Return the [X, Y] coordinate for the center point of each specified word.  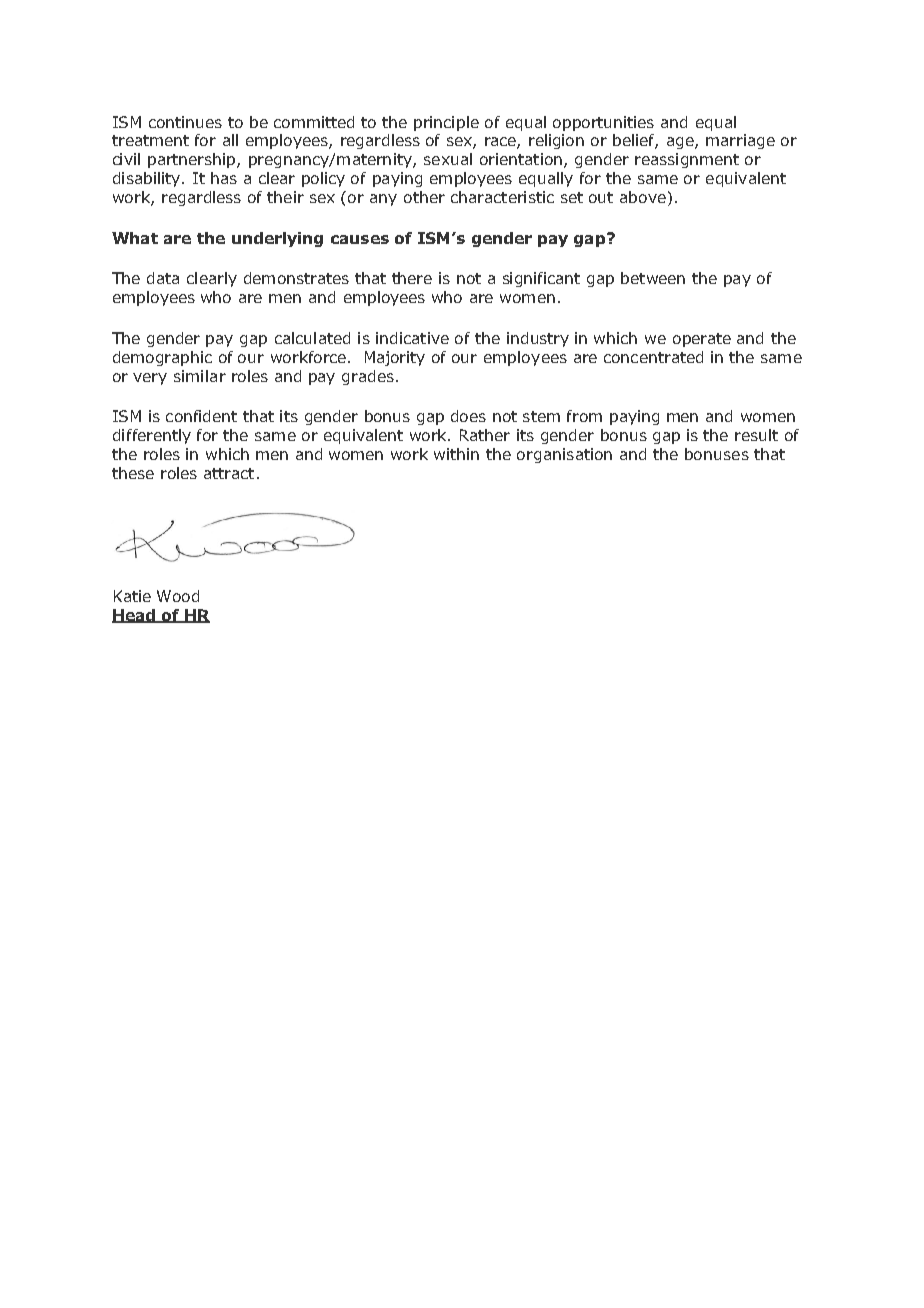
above [643, 197]
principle [446, 123]
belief [635, 141]
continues [185, 122]
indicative [412, 338]
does [468, 416]
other [424, 197]
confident [201, 416]
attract [229, 473]
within [456, 454]
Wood [178, 596]
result [756, 435]
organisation [564, 455]
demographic [162, 358]
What [135, 238]
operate [702, 340]
